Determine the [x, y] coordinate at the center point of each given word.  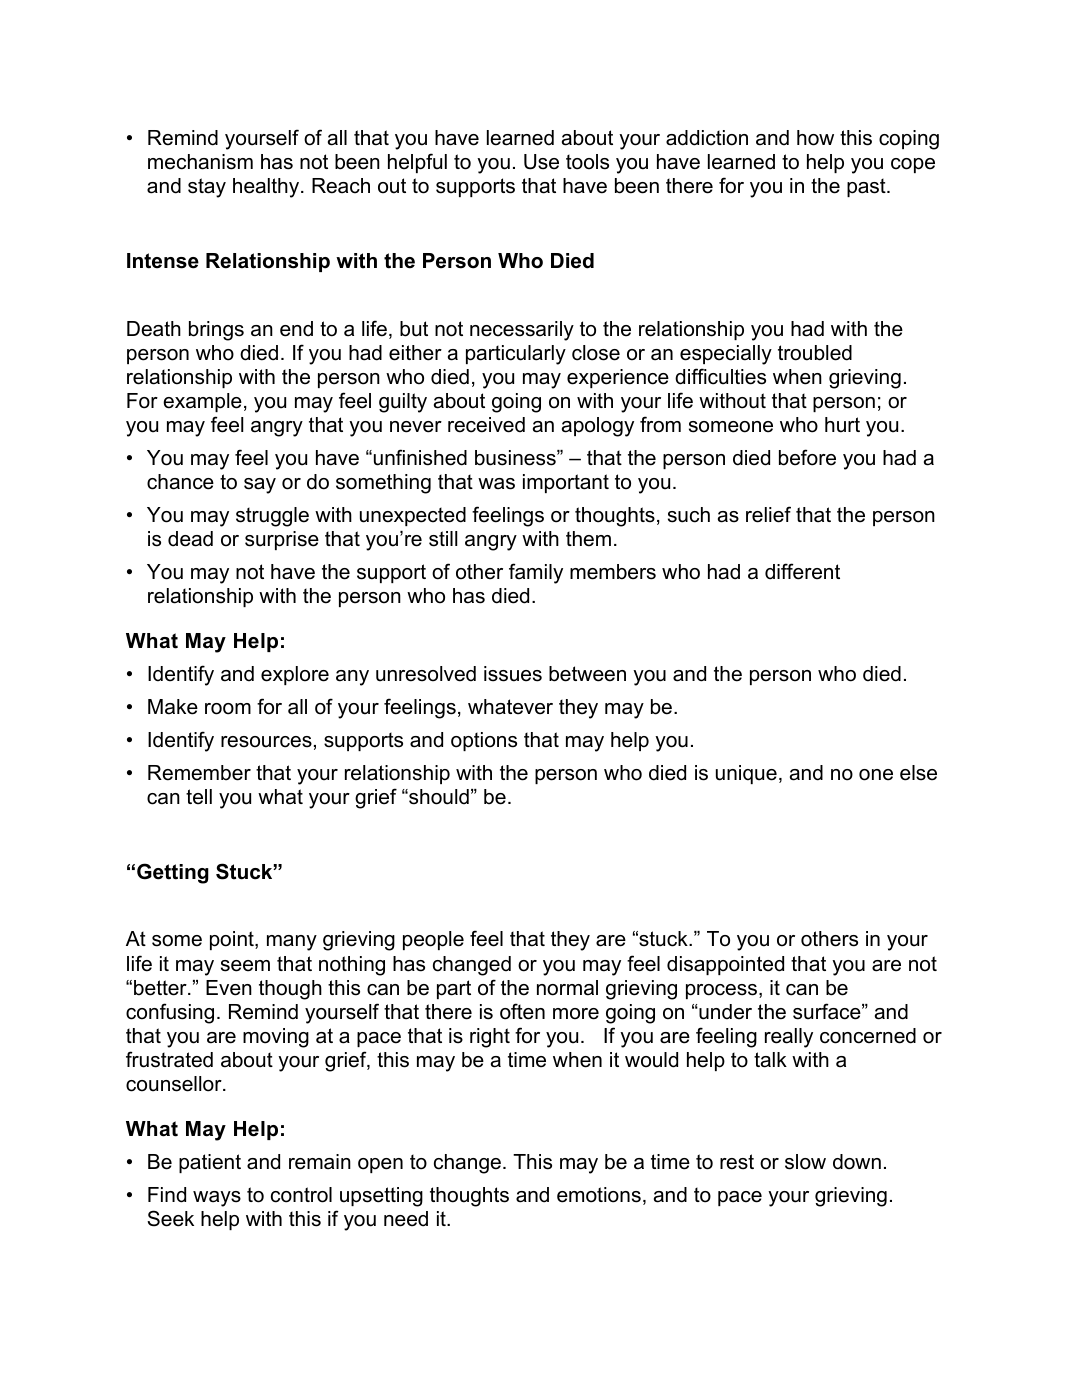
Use [541, 162]
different [802, 571]
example [202, 402]
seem [245, 966]
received [486, 425]
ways [217, 1199]
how [815, 138]
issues [513, 674]
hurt [842, 425]
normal [567, 988]
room [228, 709]
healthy [267, 188]
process [721, 991]
